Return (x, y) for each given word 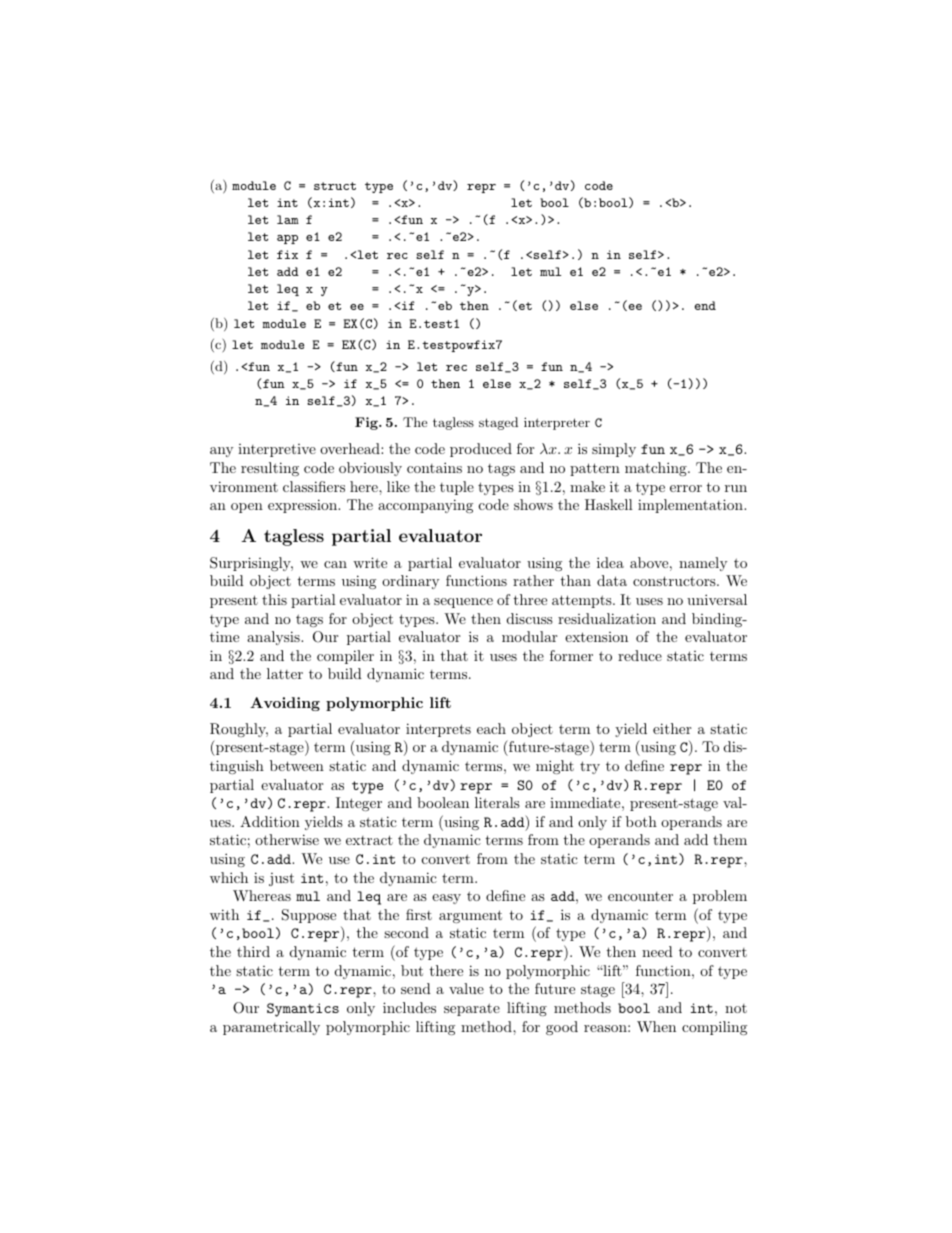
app (287, 239)
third (253, 951)
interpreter (557, 423)
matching (657, 469)
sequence (463, 603)
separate (472, 1009)
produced (481, 450)
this (274, 599)
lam (288, 219)
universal (717, 599)
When (656, 1026)
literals (497, 802)
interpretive (277, 450)
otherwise (287, 839)
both (641, 821)
